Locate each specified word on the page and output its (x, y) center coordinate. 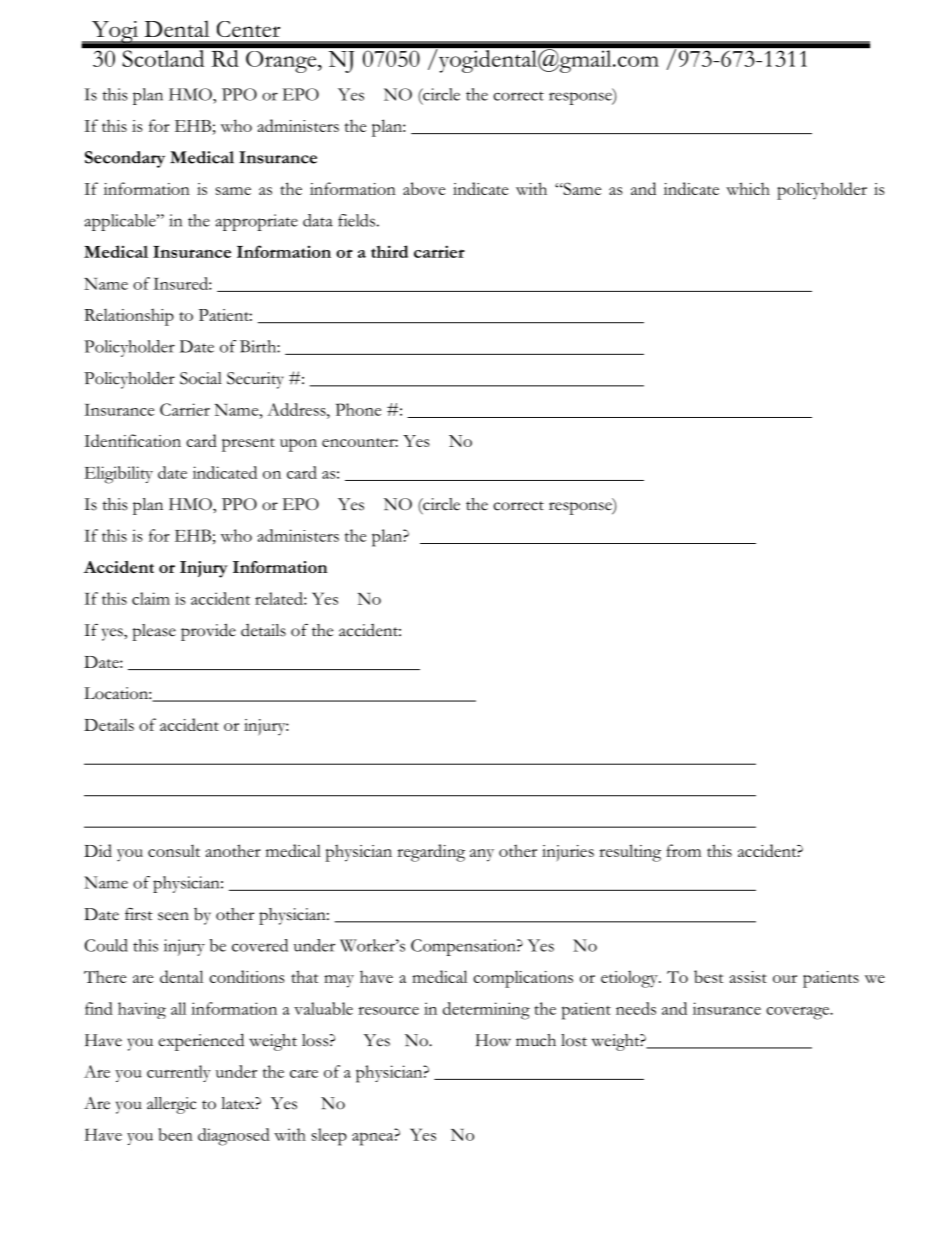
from (683, 850)
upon (298, 445)
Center (248, 29)
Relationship (129, 317)
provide (208, 632)
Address (297, 409)
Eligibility (118, 475)
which (748, 188)
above (424, 188)
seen (173, 916)
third (389, 251)
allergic (171, 1105)
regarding (431, 853)
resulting (630, 853)
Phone (358, 409)
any (482, 855)
